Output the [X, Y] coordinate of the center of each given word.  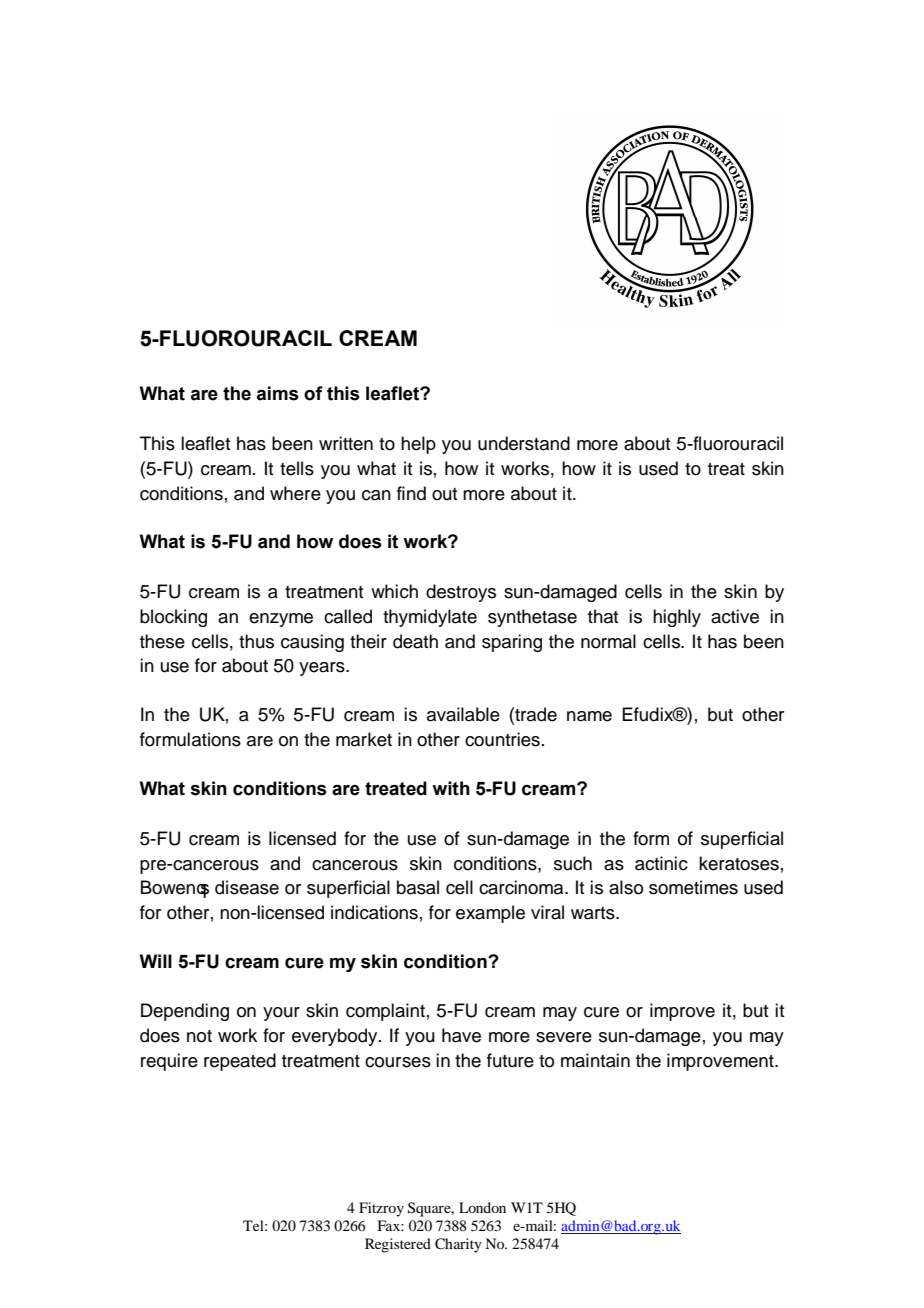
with [451, 788]
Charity [458, 1245]
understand [524, 443]
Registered [398, 1245]
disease [247, 887]
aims [278, 393]
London [482, 1207]
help [418, 445]
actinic [661, 863]
